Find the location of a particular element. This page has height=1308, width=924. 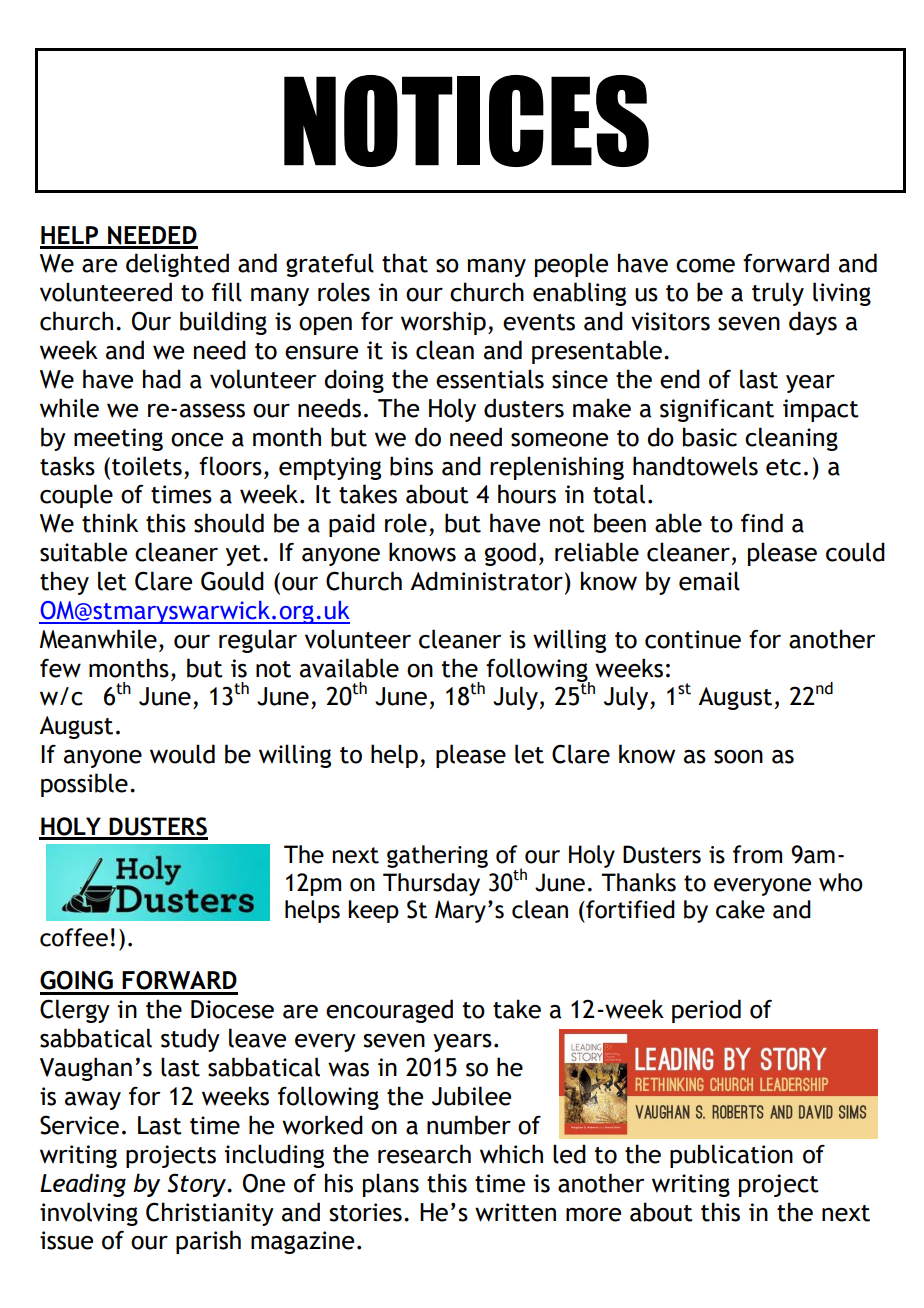

Story is located at coordinates (198, 1185).
